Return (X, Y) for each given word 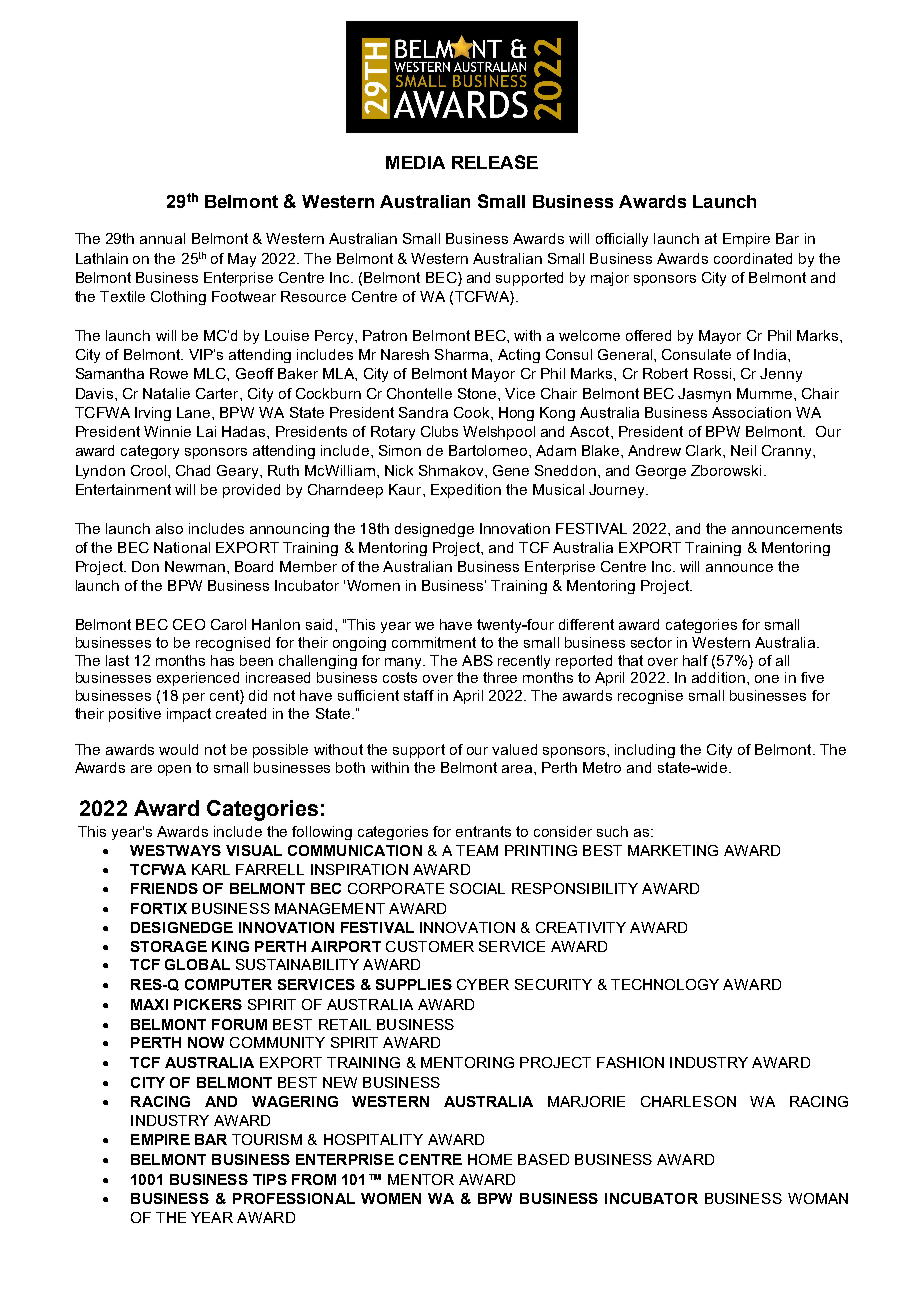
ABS (477, 660)
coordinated (753, 258)
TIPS (270, 1179)
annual (162, 238)
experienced (198, 679)
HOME (490, 1159)
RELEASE (495, 162)
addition (718, 677)
